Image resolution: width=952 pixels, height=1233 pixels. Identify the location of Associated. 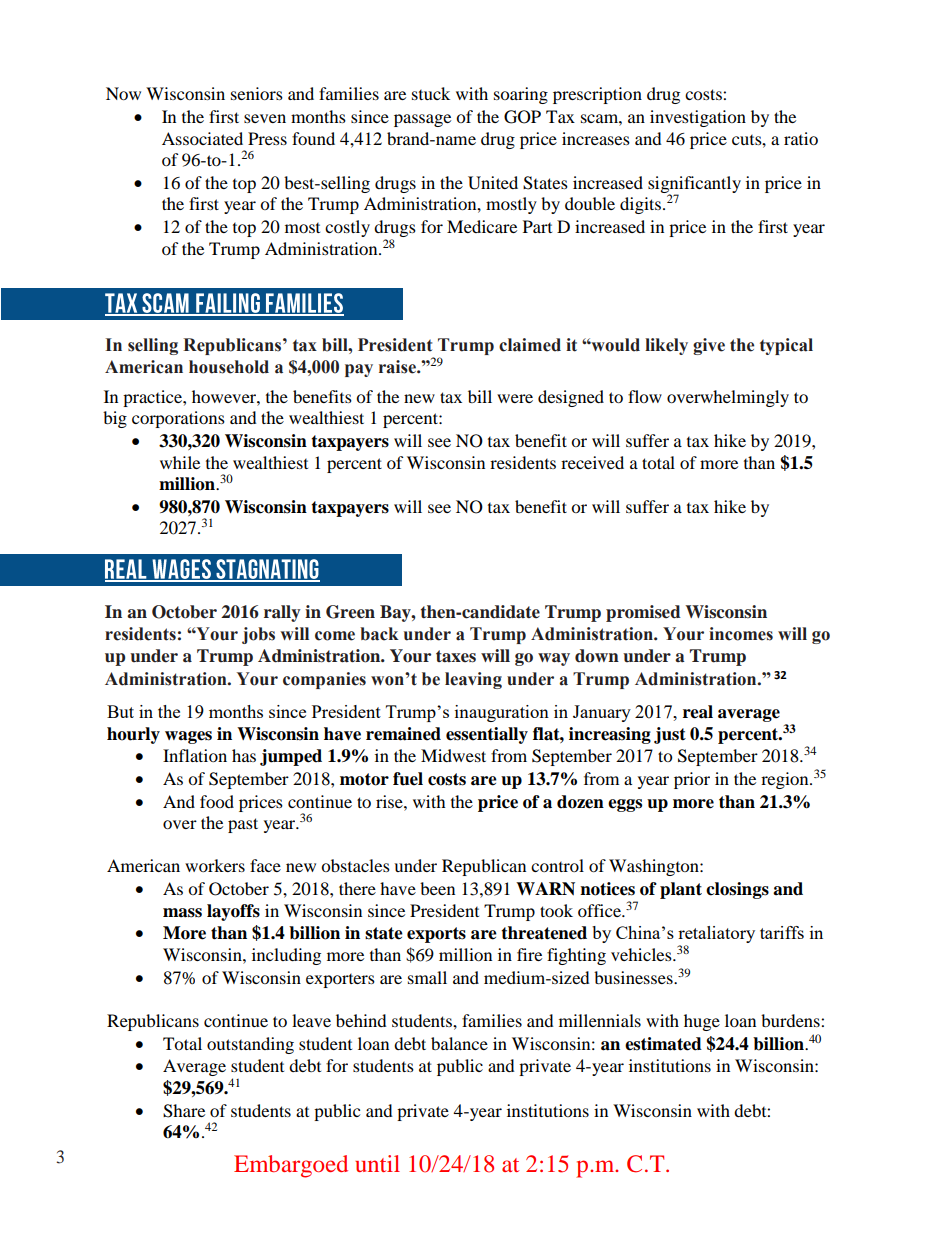
(202, 138).
